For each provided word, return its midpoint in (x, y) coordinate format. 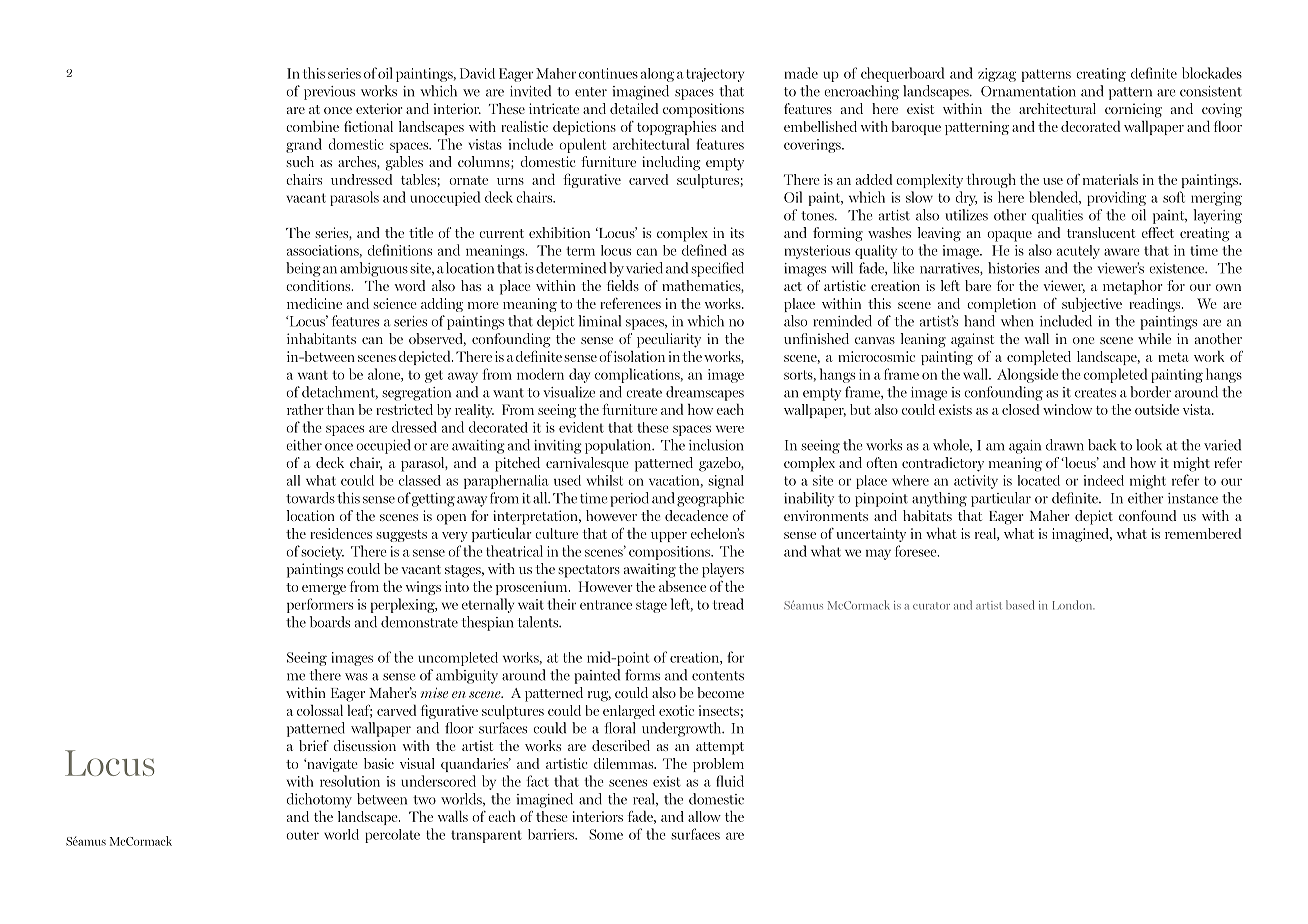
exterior (379, 108)
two (424, 800)
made (801, 73)
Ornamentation (1028, 91)
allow (704, 816)
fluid (730, 781)
